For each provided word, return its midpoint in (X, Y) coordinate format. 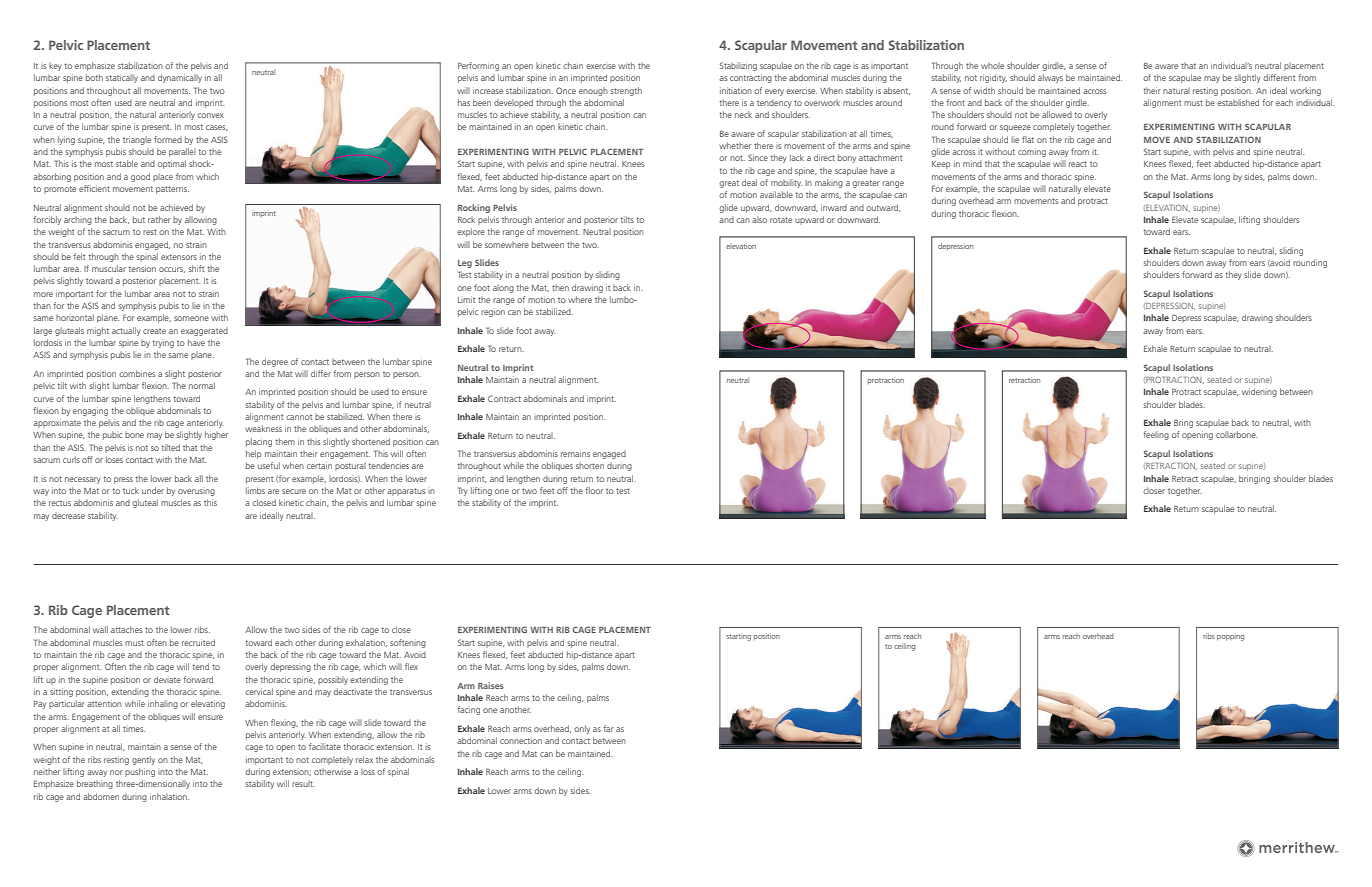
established (1238, 102)
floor (594, 490)
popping (1230, 637)
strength (626, 91)
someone (191, 318)
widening (1259, 392)
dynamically (180, 78)
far (608, 728)
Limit (466, 299)
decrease (68, 516)
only (582, 729)
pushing (140, 772)
